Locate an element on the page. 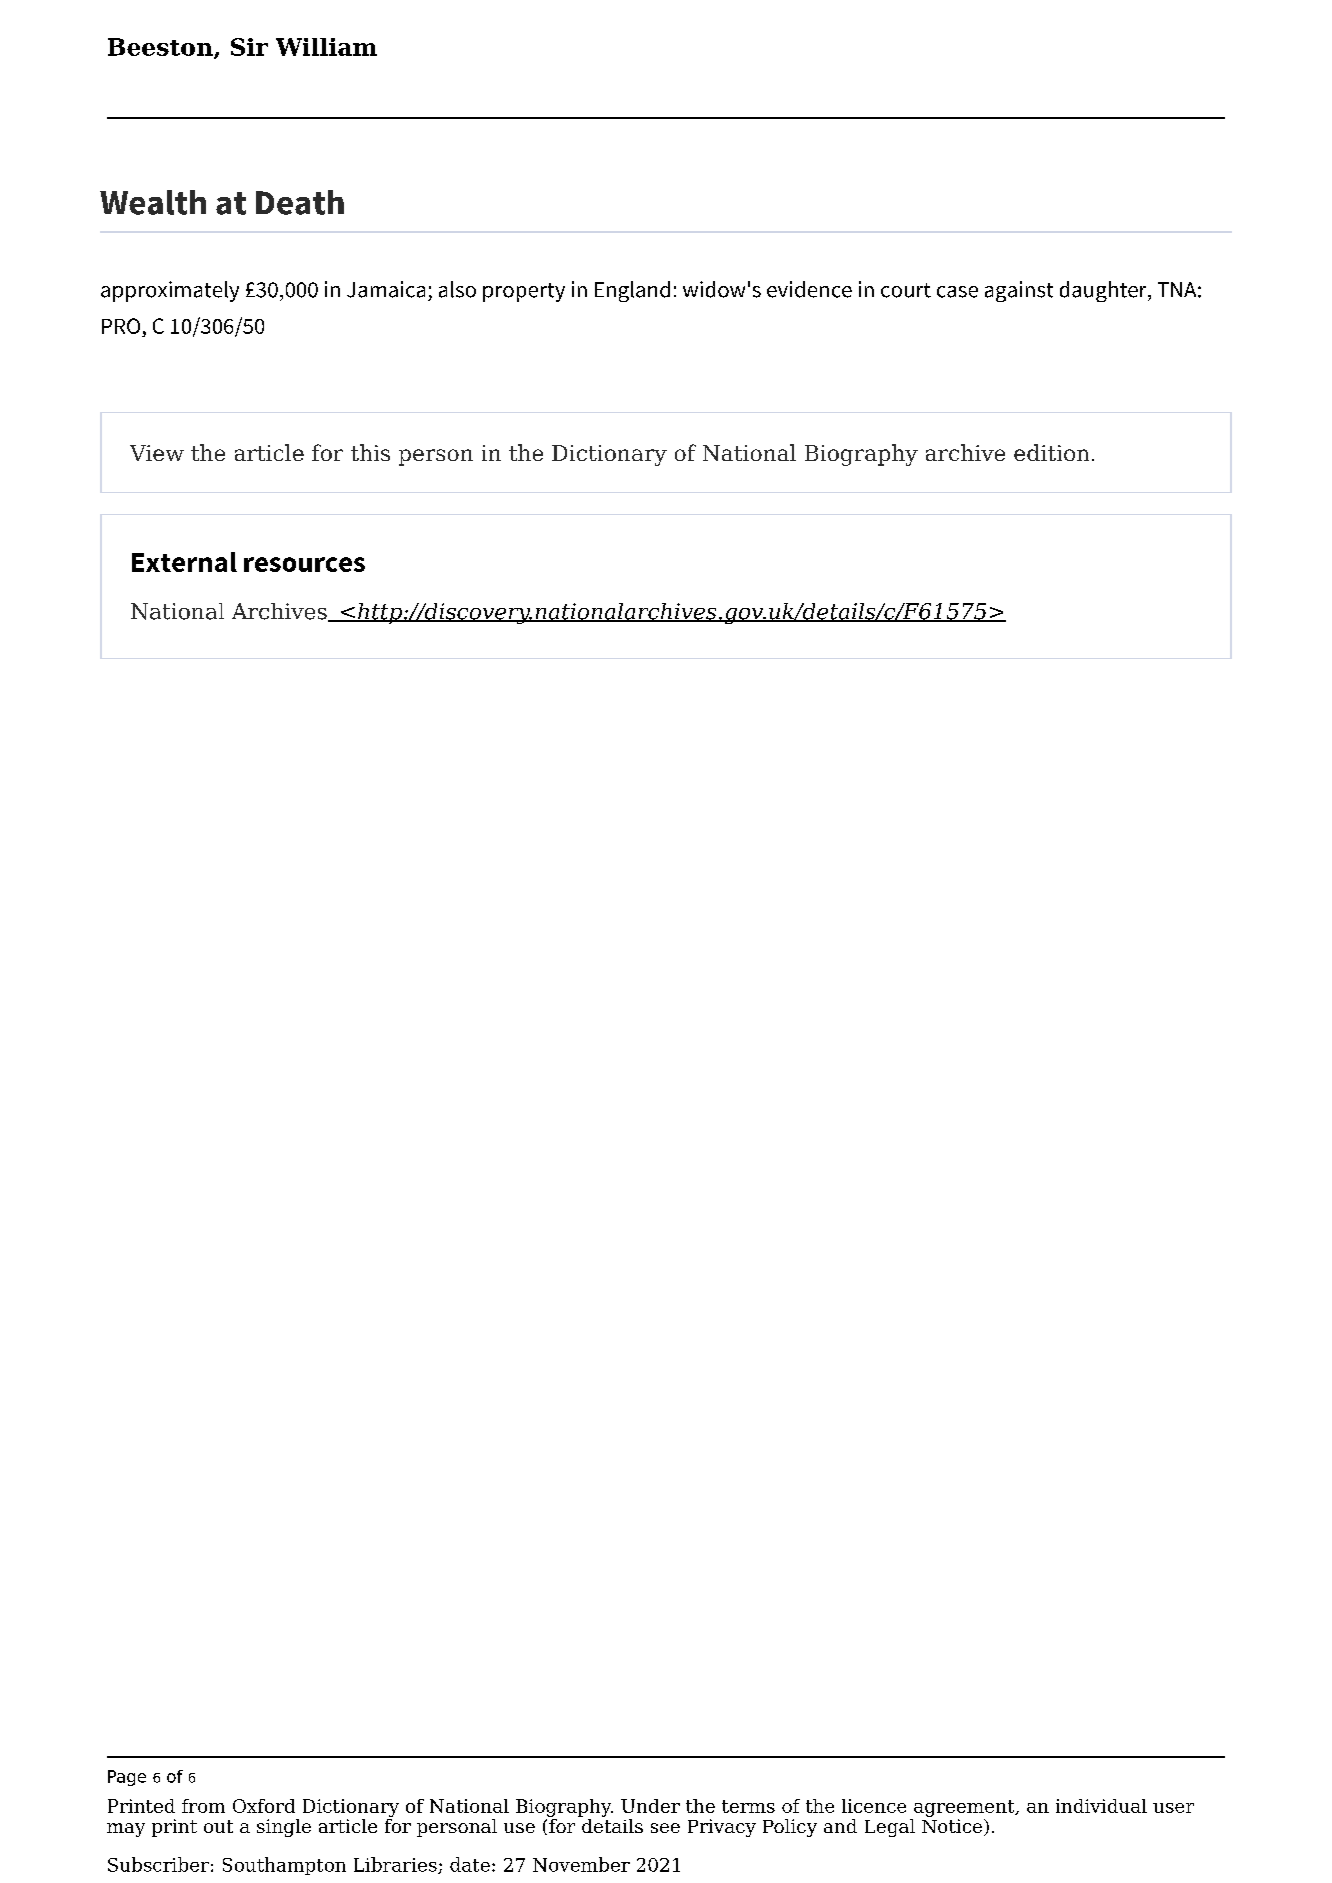 The image size is (1332, 1883). see is located at coordinates (665, 1828).
